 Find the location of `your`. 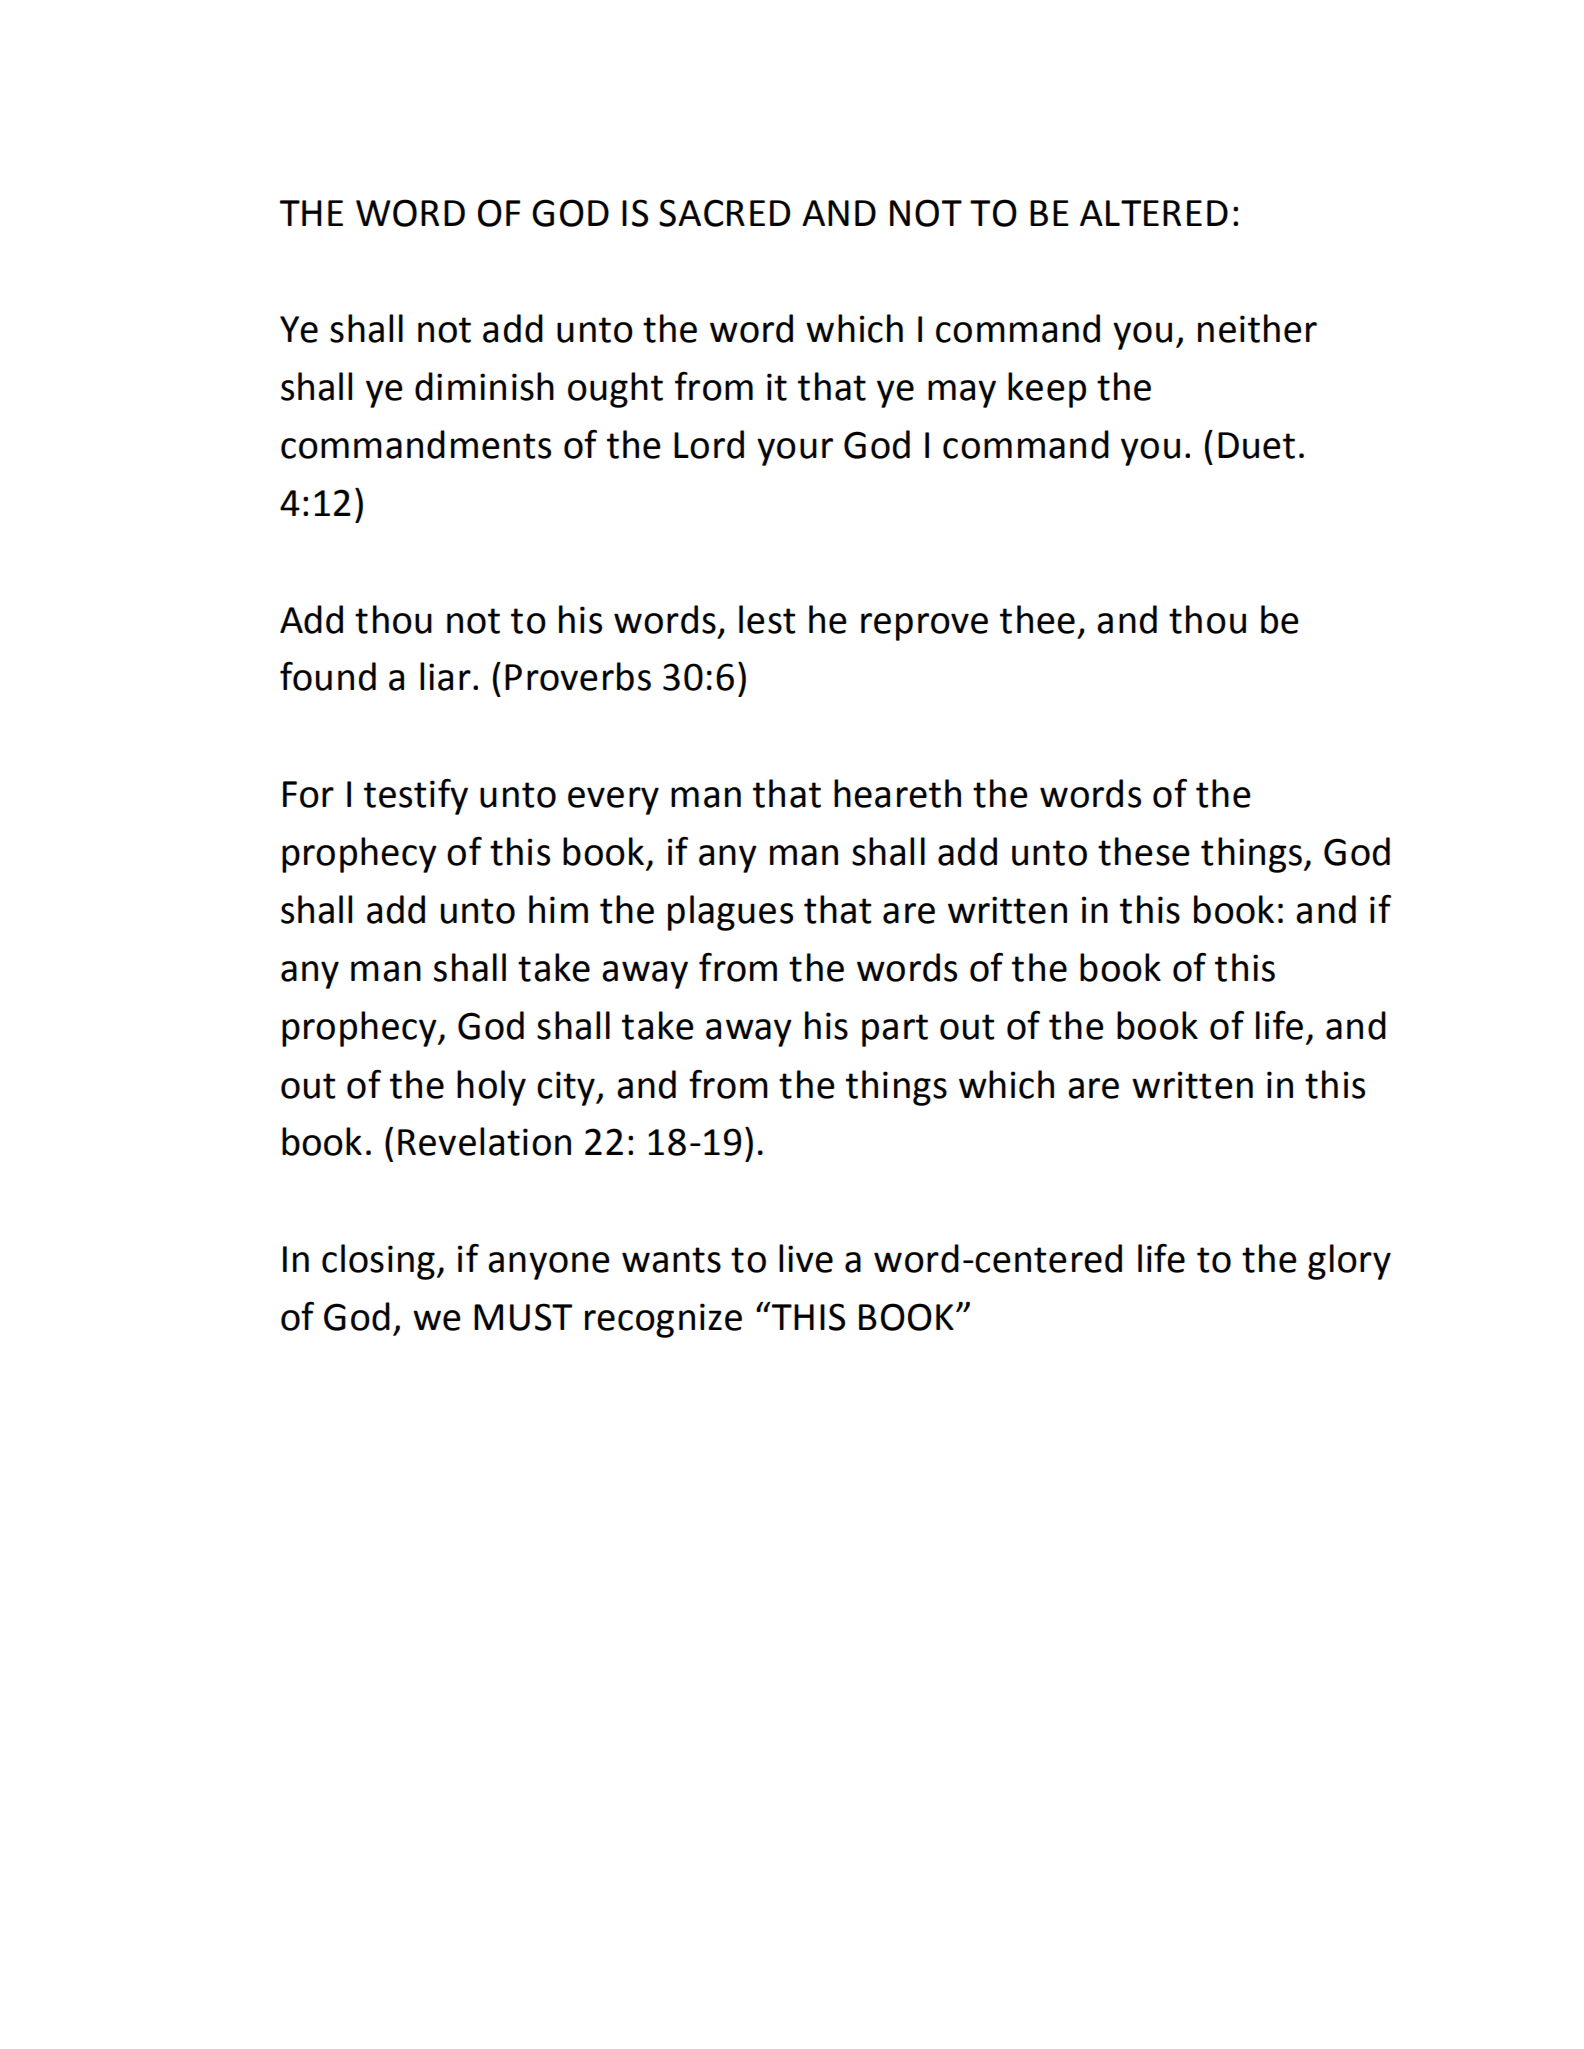

your is located at coordinates (795, 452).
